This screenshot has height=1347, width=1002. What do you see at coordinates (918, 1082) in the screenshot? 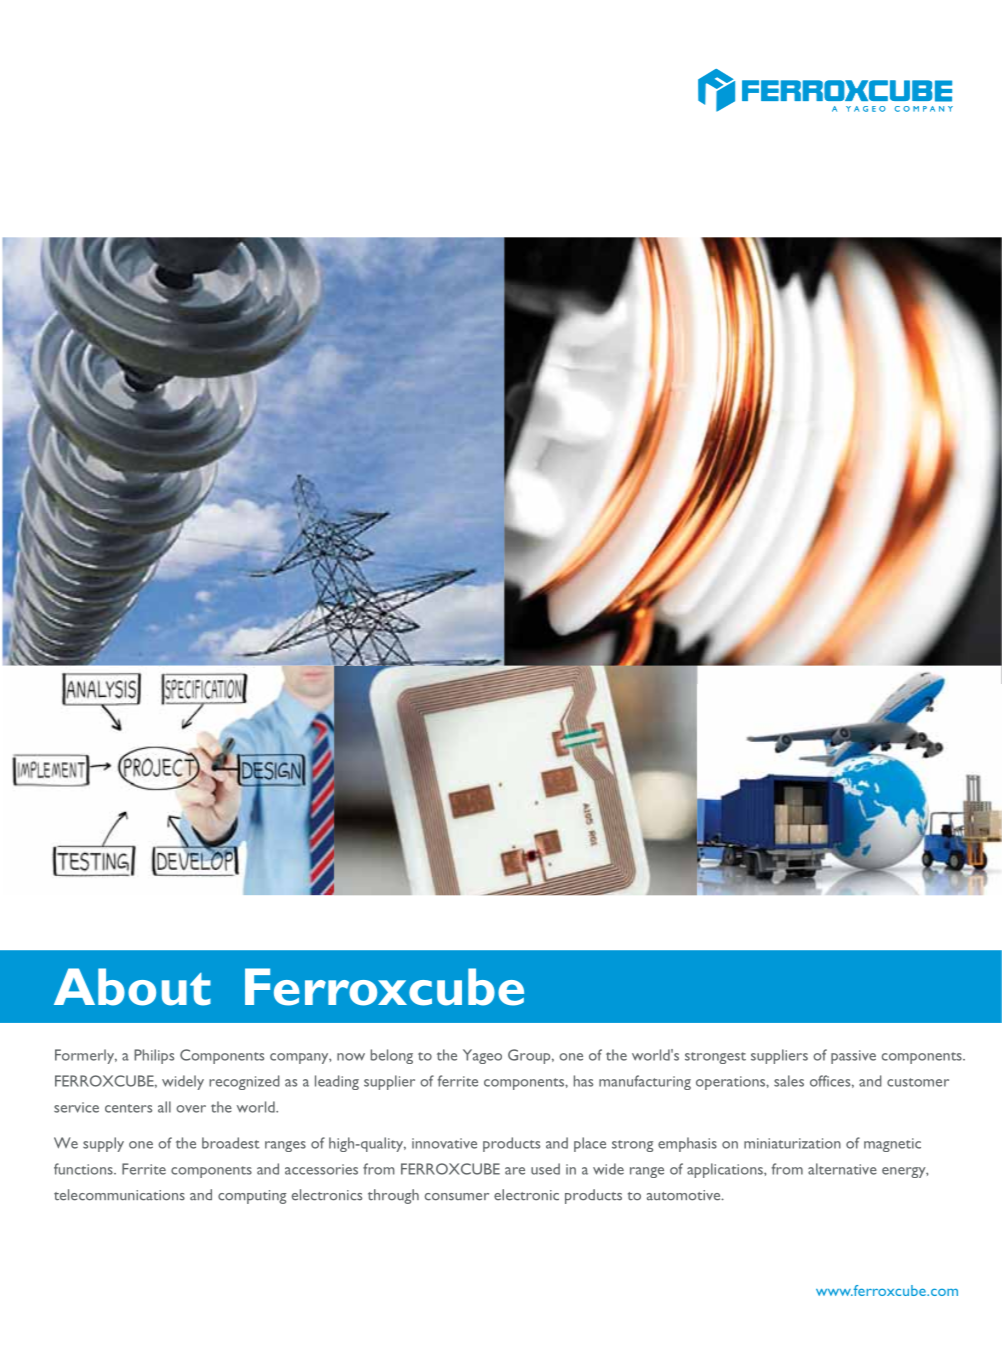
I see `customer` at bounding box center [918, 1082].
